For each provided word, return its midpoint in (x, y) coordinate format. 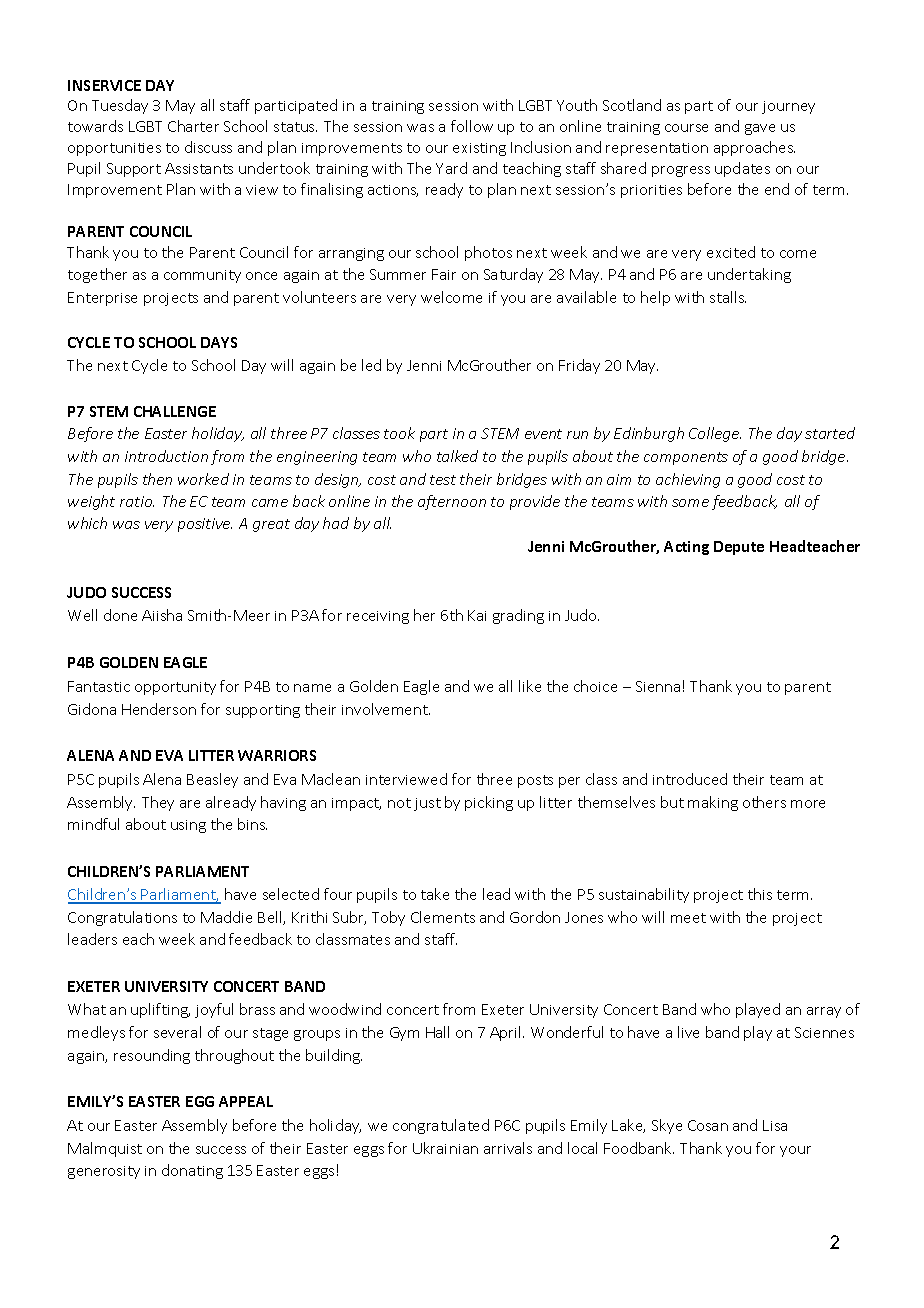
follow (472, 126)
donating (192, 1171)
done (120, 615)
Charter (193, 126)
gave (760, 129)
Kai (477, 615)
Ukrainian (445, 1148)
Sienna (658, 686)
